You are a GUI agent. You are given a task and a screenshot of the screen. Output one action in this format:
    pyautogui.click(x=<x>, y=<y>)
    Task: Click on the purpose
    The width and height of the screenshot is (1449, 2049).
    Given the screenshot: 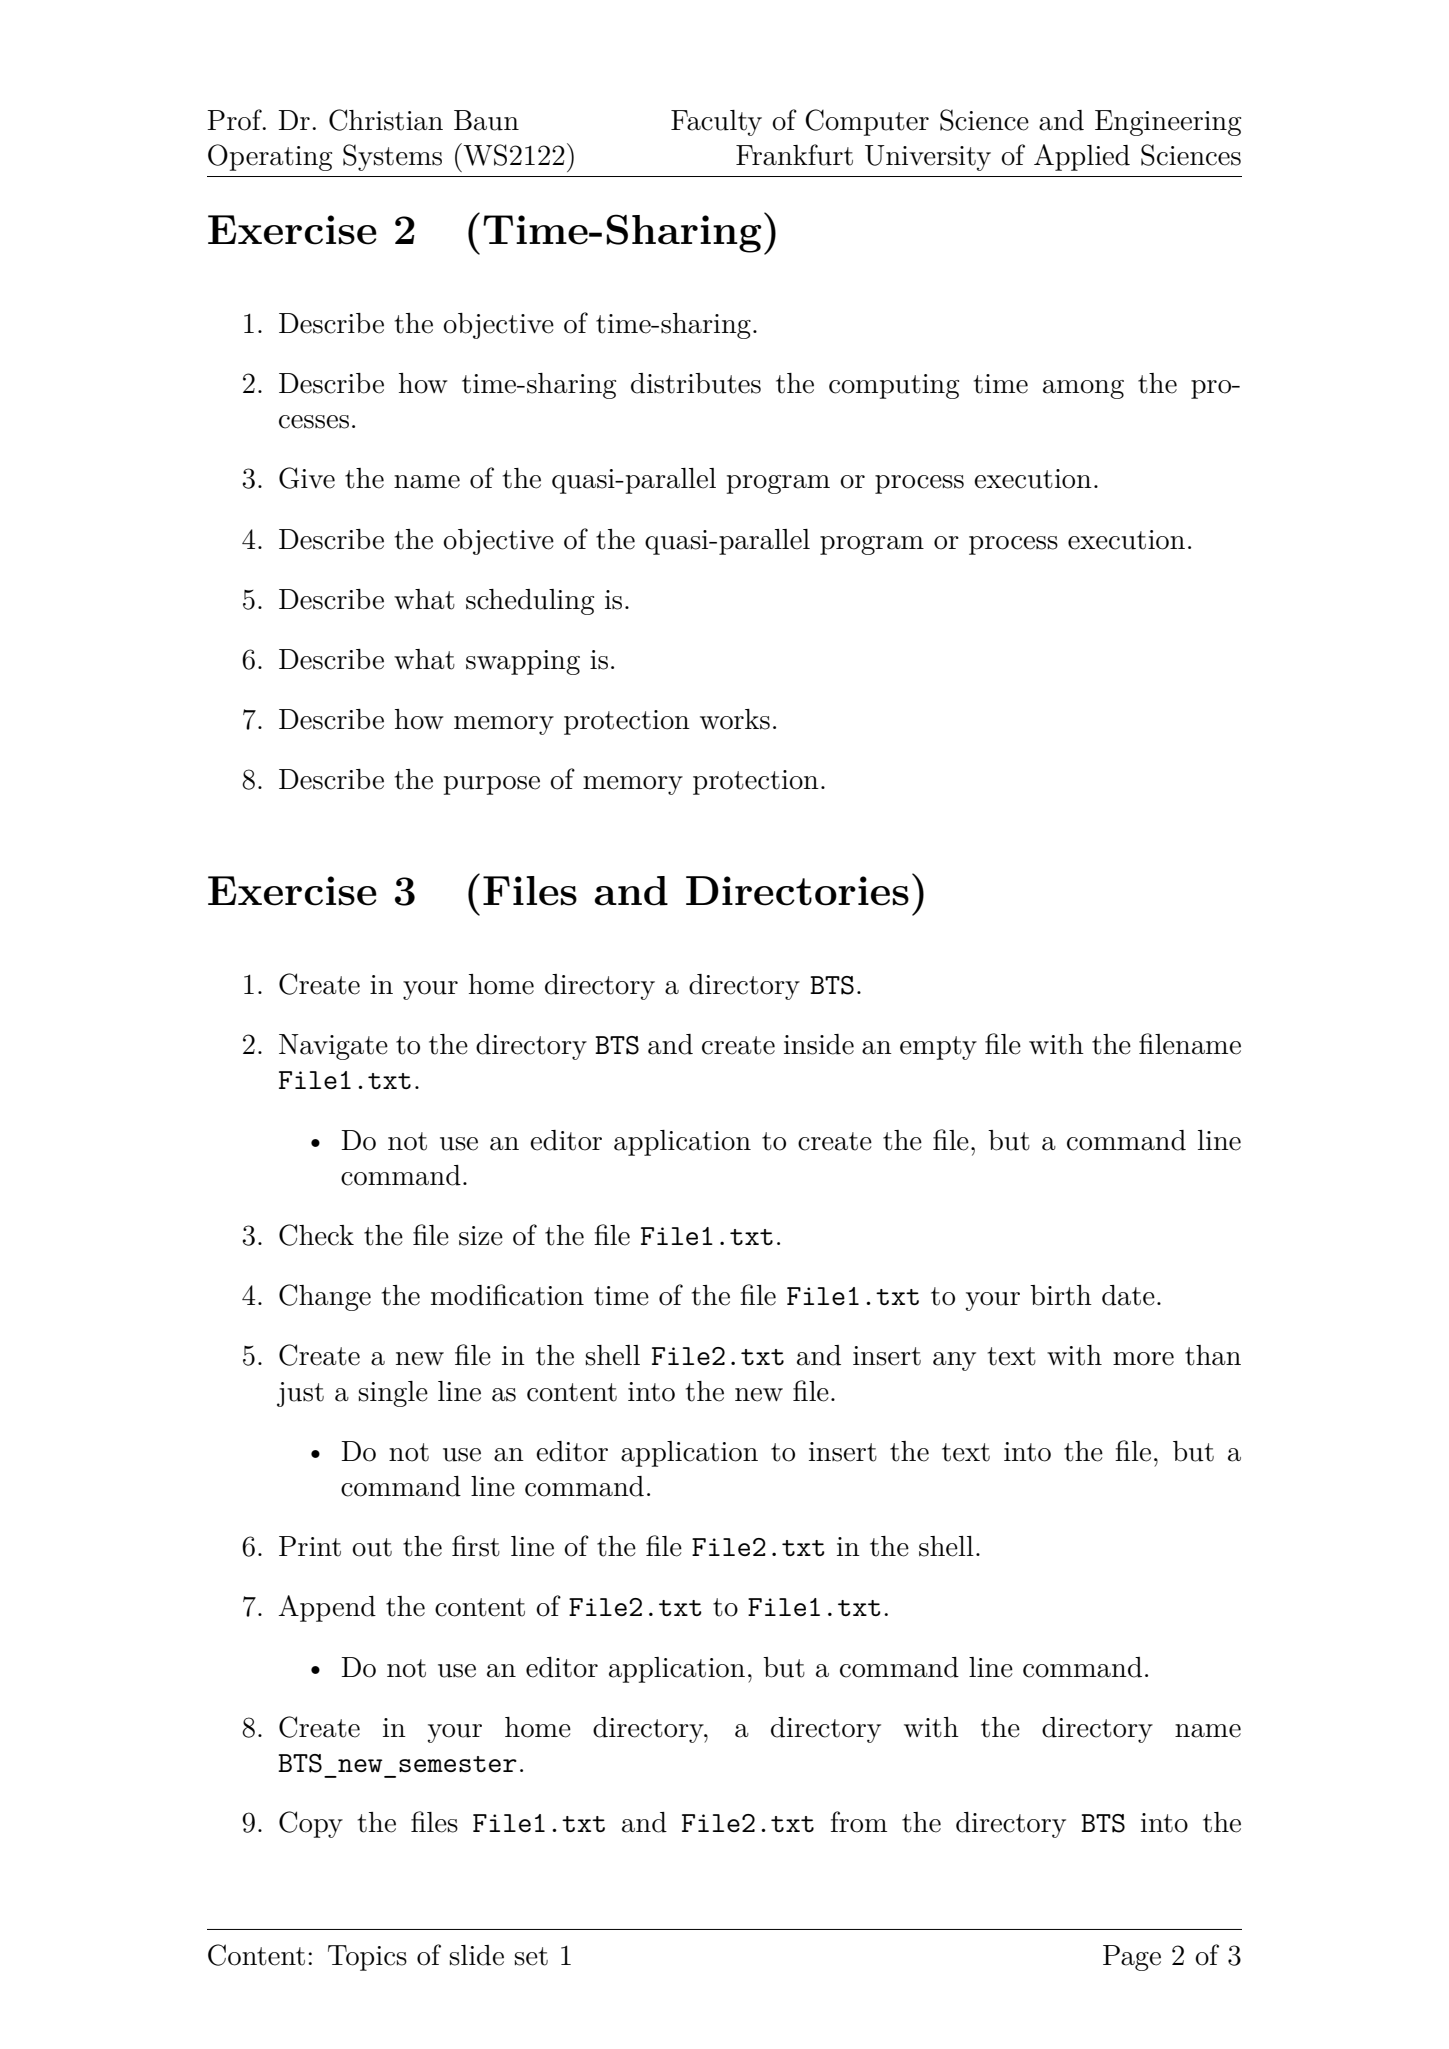 What is the action you would take?
    pyautogui.click(x=492, y=785)
